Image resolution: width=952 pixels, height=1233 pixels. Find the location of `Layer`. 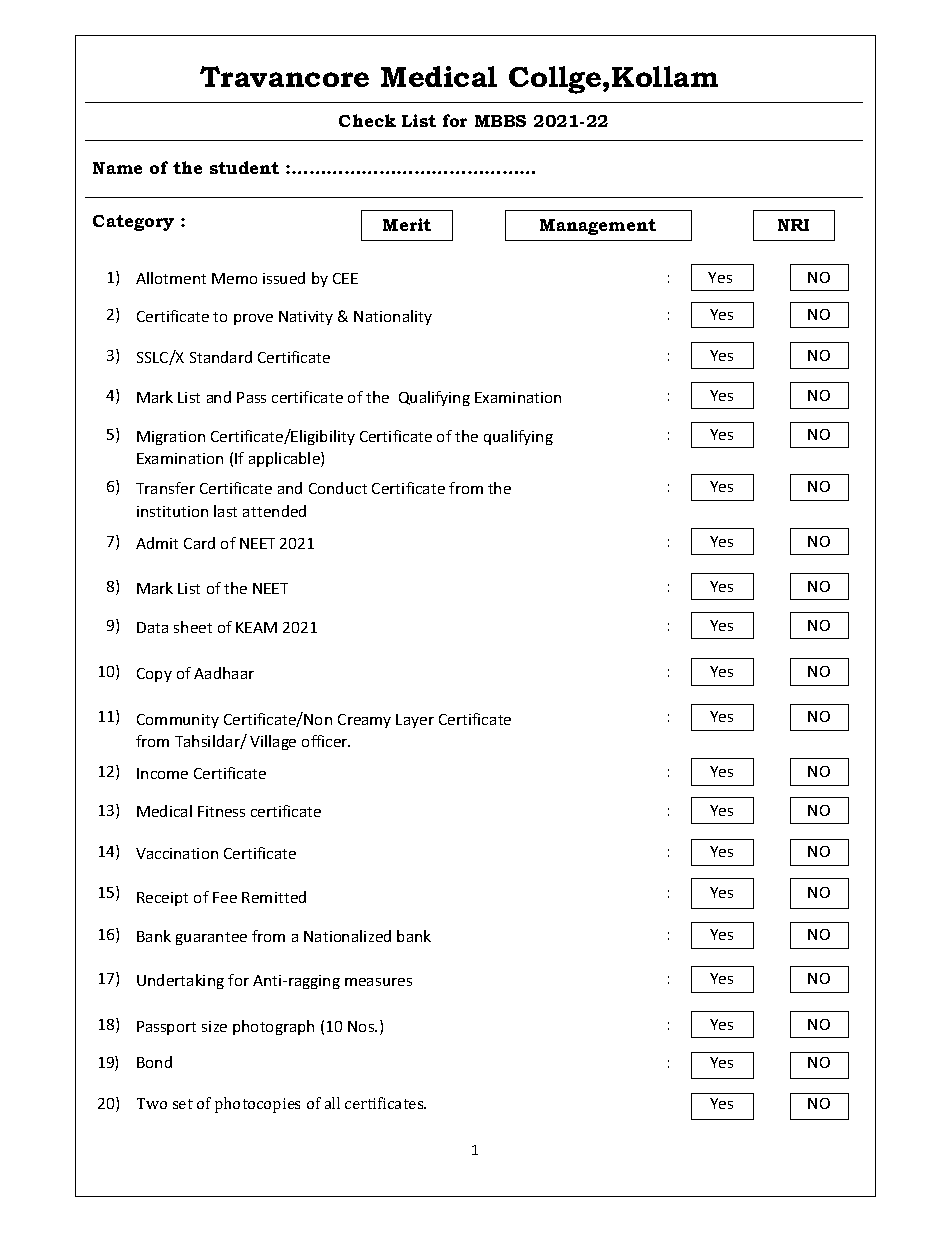

Layer is located at coordinates (415, 721).
